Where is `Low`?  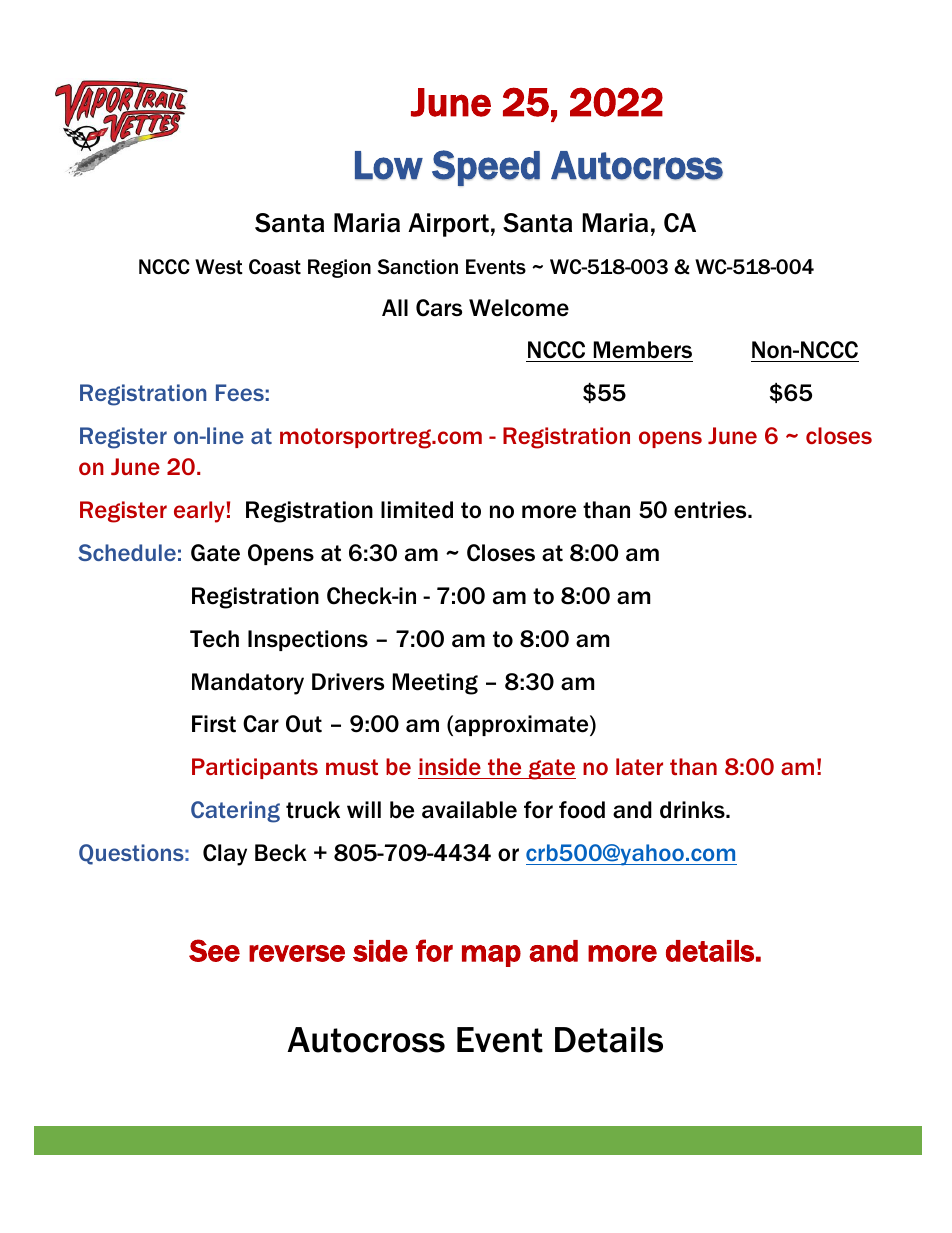 Low is located at coordinates (389, 165).
